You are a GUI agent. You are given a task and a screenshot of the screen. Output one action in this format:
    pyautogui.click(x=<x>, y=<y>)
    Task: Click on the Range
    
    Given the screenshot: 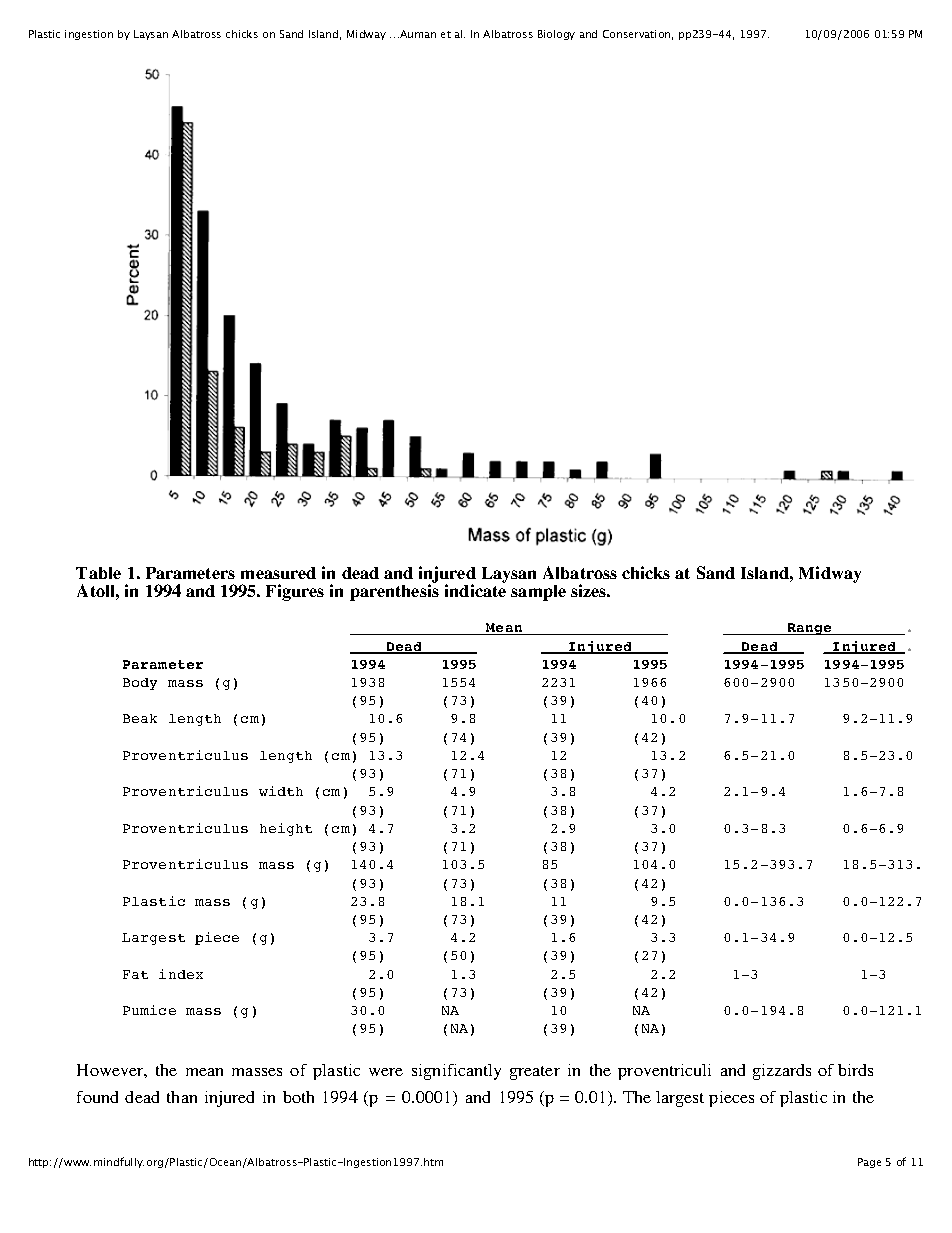 What is the action you would take?
    pyautogui.click(x=810, y=629)
